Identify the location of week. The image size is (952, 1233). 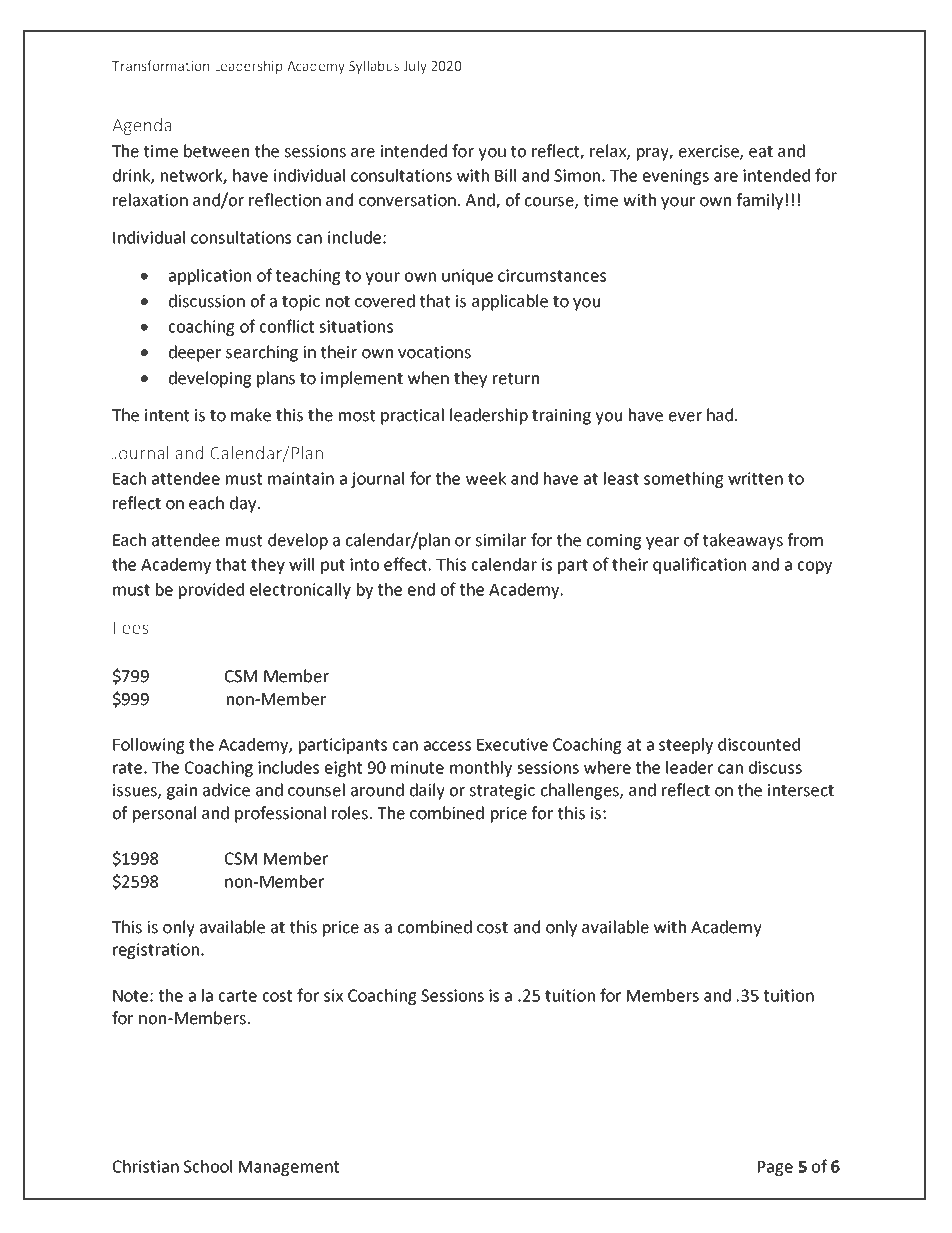
(486, 478).
